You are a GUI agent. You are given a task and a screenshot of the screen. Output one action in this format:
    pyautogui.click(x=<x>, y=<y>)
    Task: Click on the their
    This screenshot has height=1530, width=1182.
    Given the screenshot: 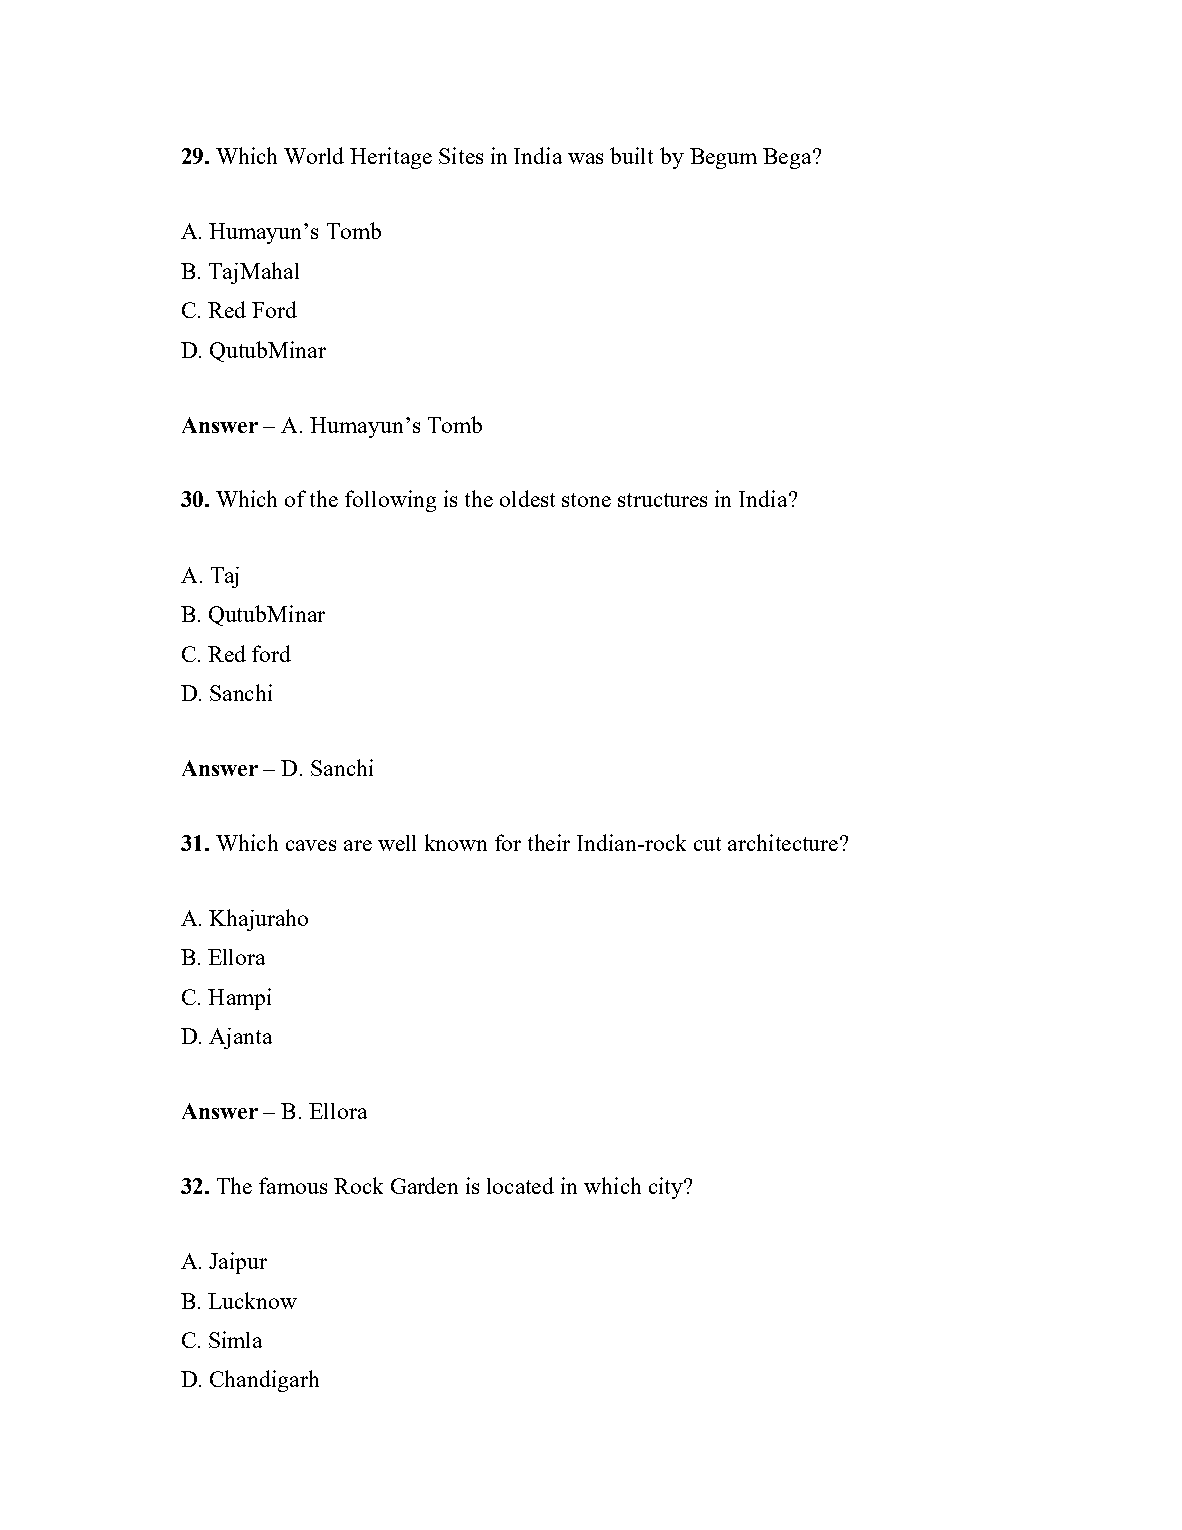 What is the action you would take?
    pyautogui.click(x=549, y=842)
